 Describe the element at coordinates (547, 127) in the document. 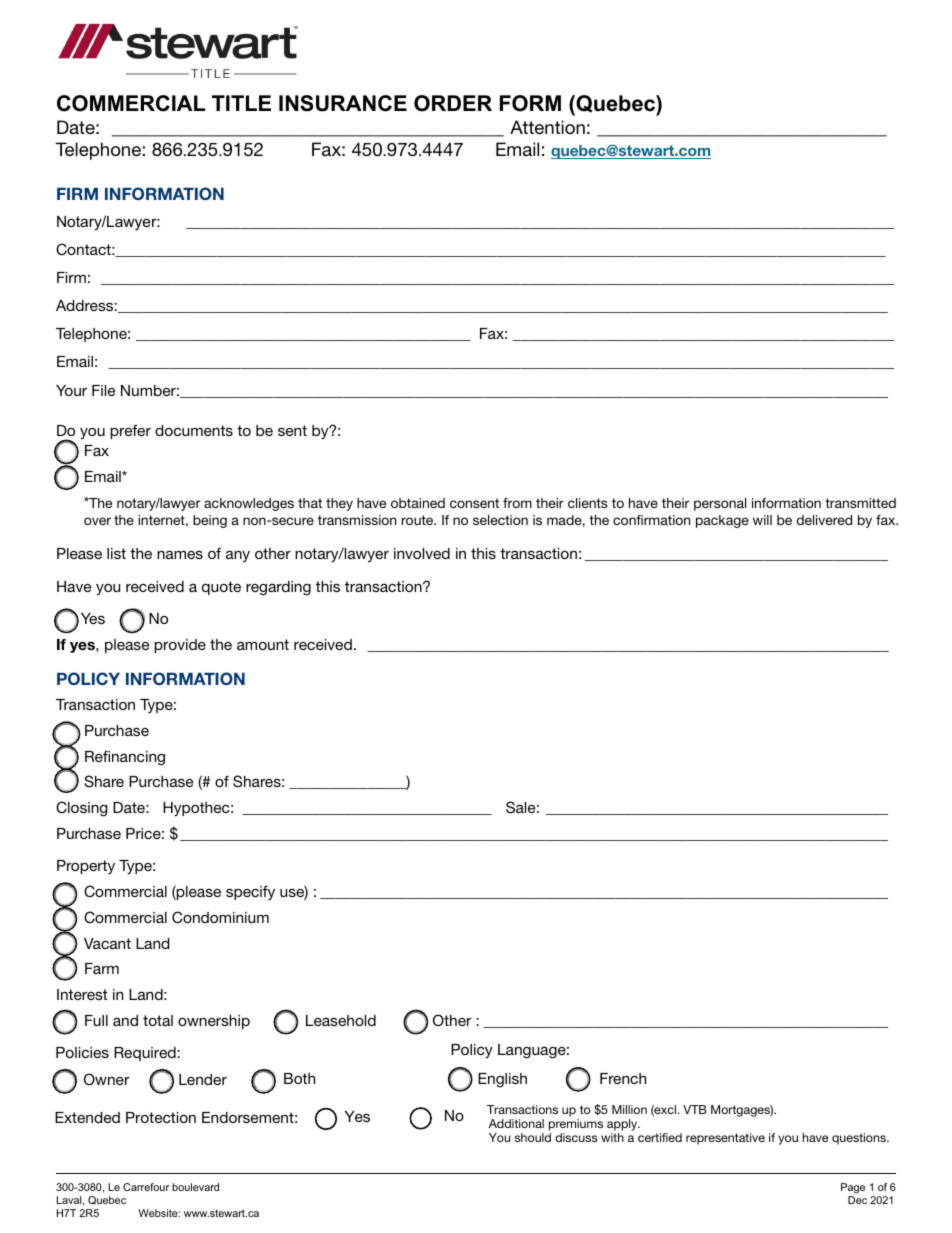

I see `Attention` at that location.
